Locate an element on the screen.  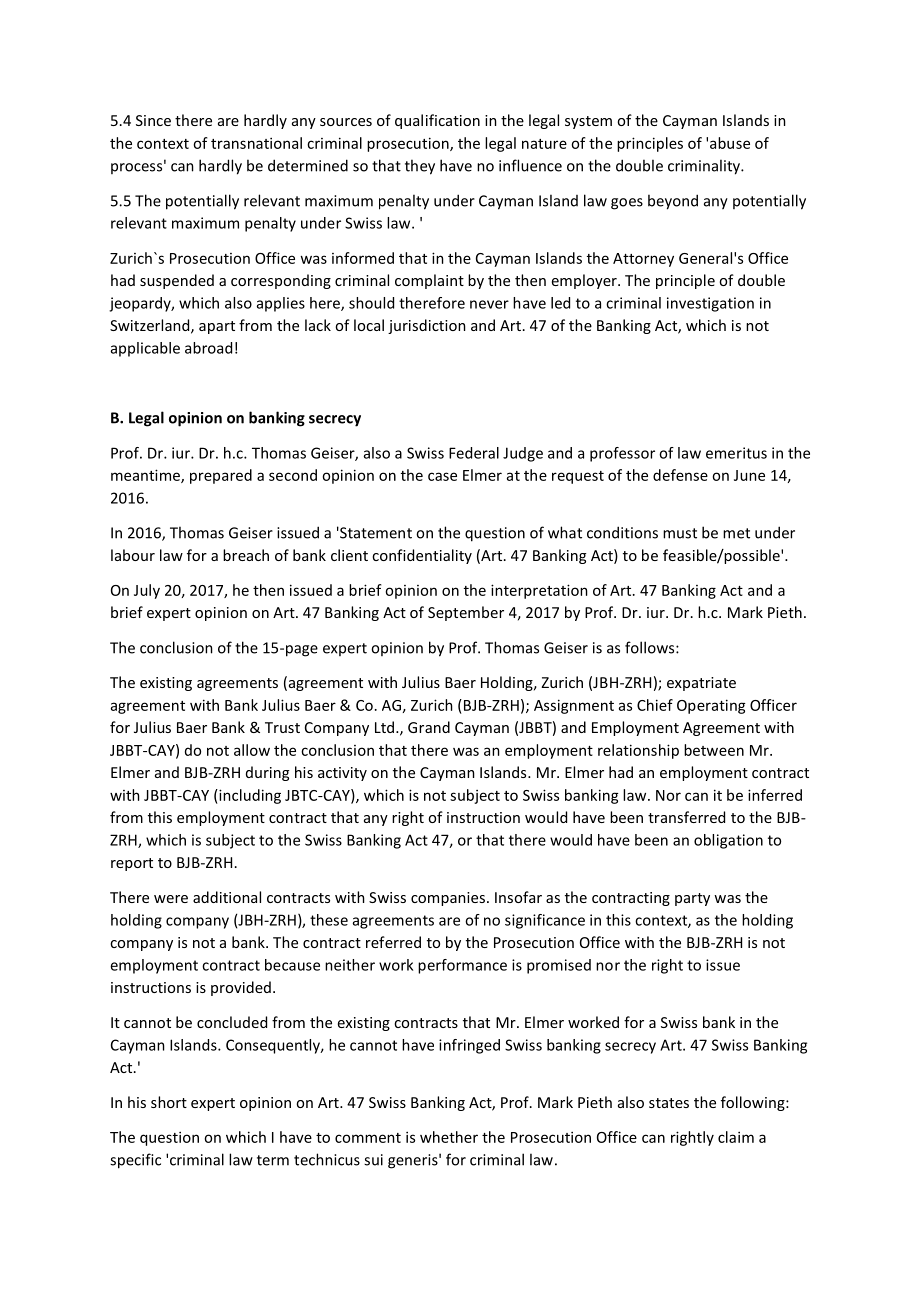
defense is located at coordinates (680, 475).
